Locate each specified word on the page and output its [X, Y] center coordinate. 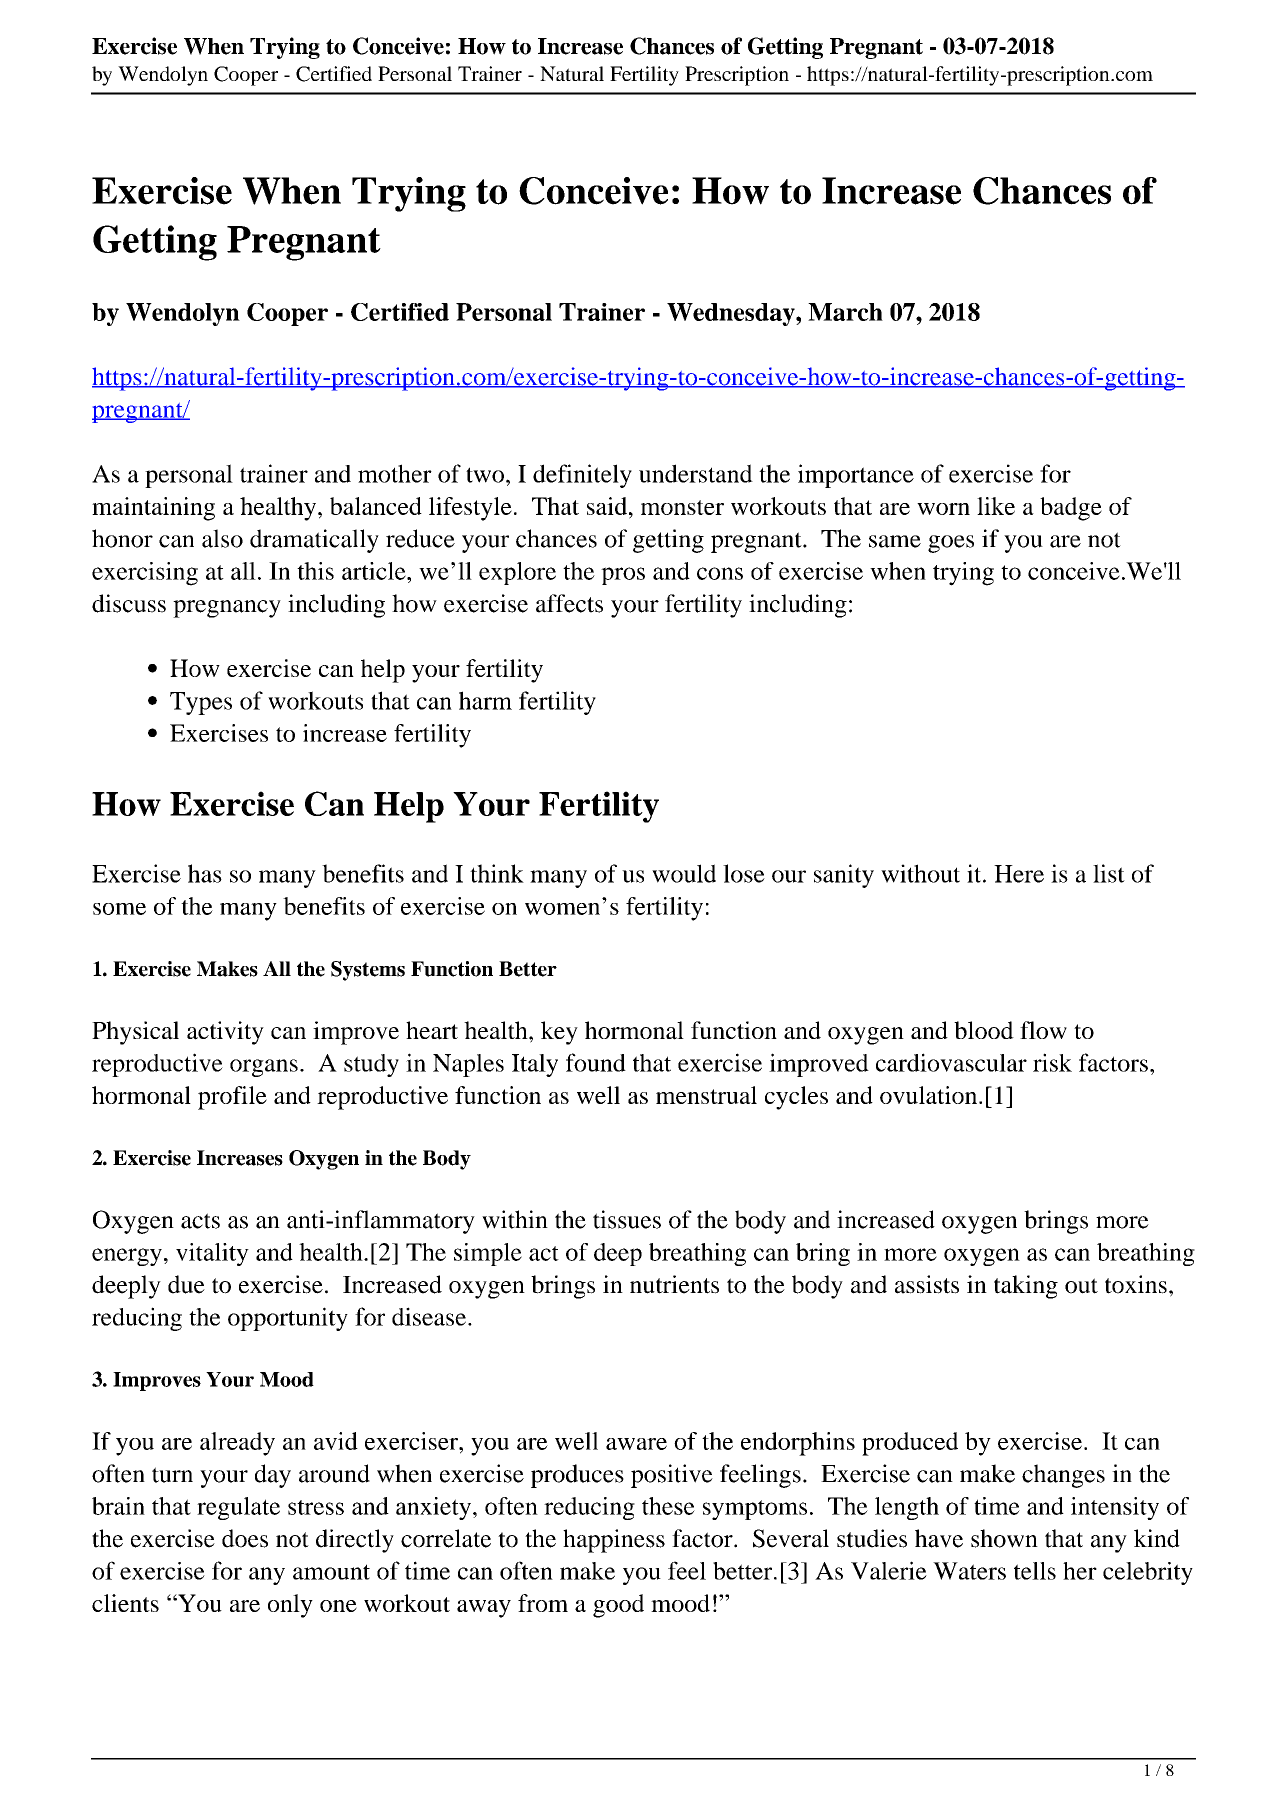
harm [485, 700]
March [845, 312]
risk [1052, 1062]
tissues [627, 1219]
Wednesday [732, 314]
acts [200, 1221]
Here [1019, 874]
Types [201, 703]
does [245, 1538]
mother [395, 473]
